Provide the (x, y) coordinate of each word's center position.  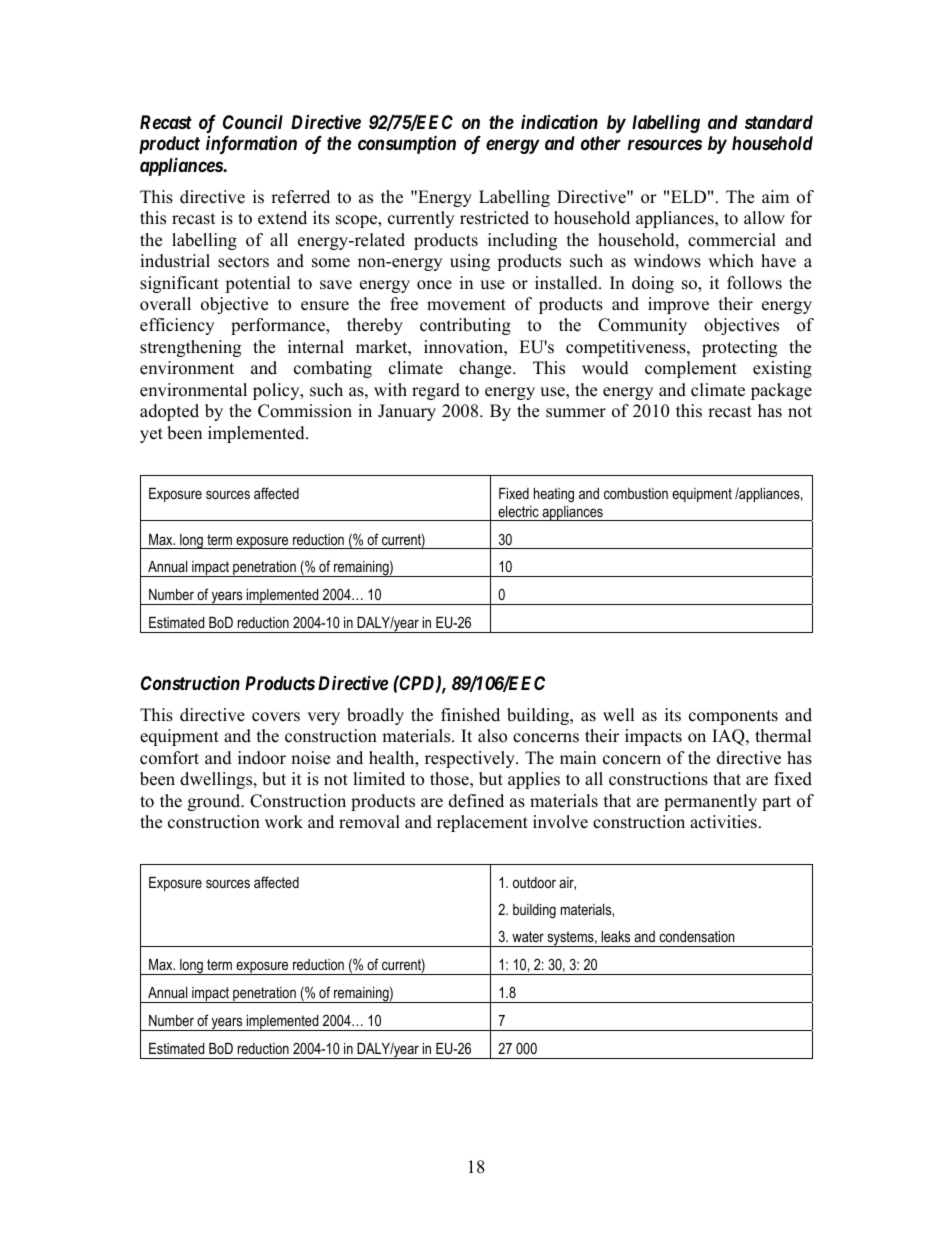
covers (276, 717)
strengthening (190, 348)
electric (518, 511)
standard (779, 122)
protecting (739, 348)
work (284, 822)
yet (151, 435)
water (528, 936)
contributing (465, 326)
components (733, 717)
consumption (407, 145)
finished (470, 715)
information (251, 144)
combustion (636, 493)
